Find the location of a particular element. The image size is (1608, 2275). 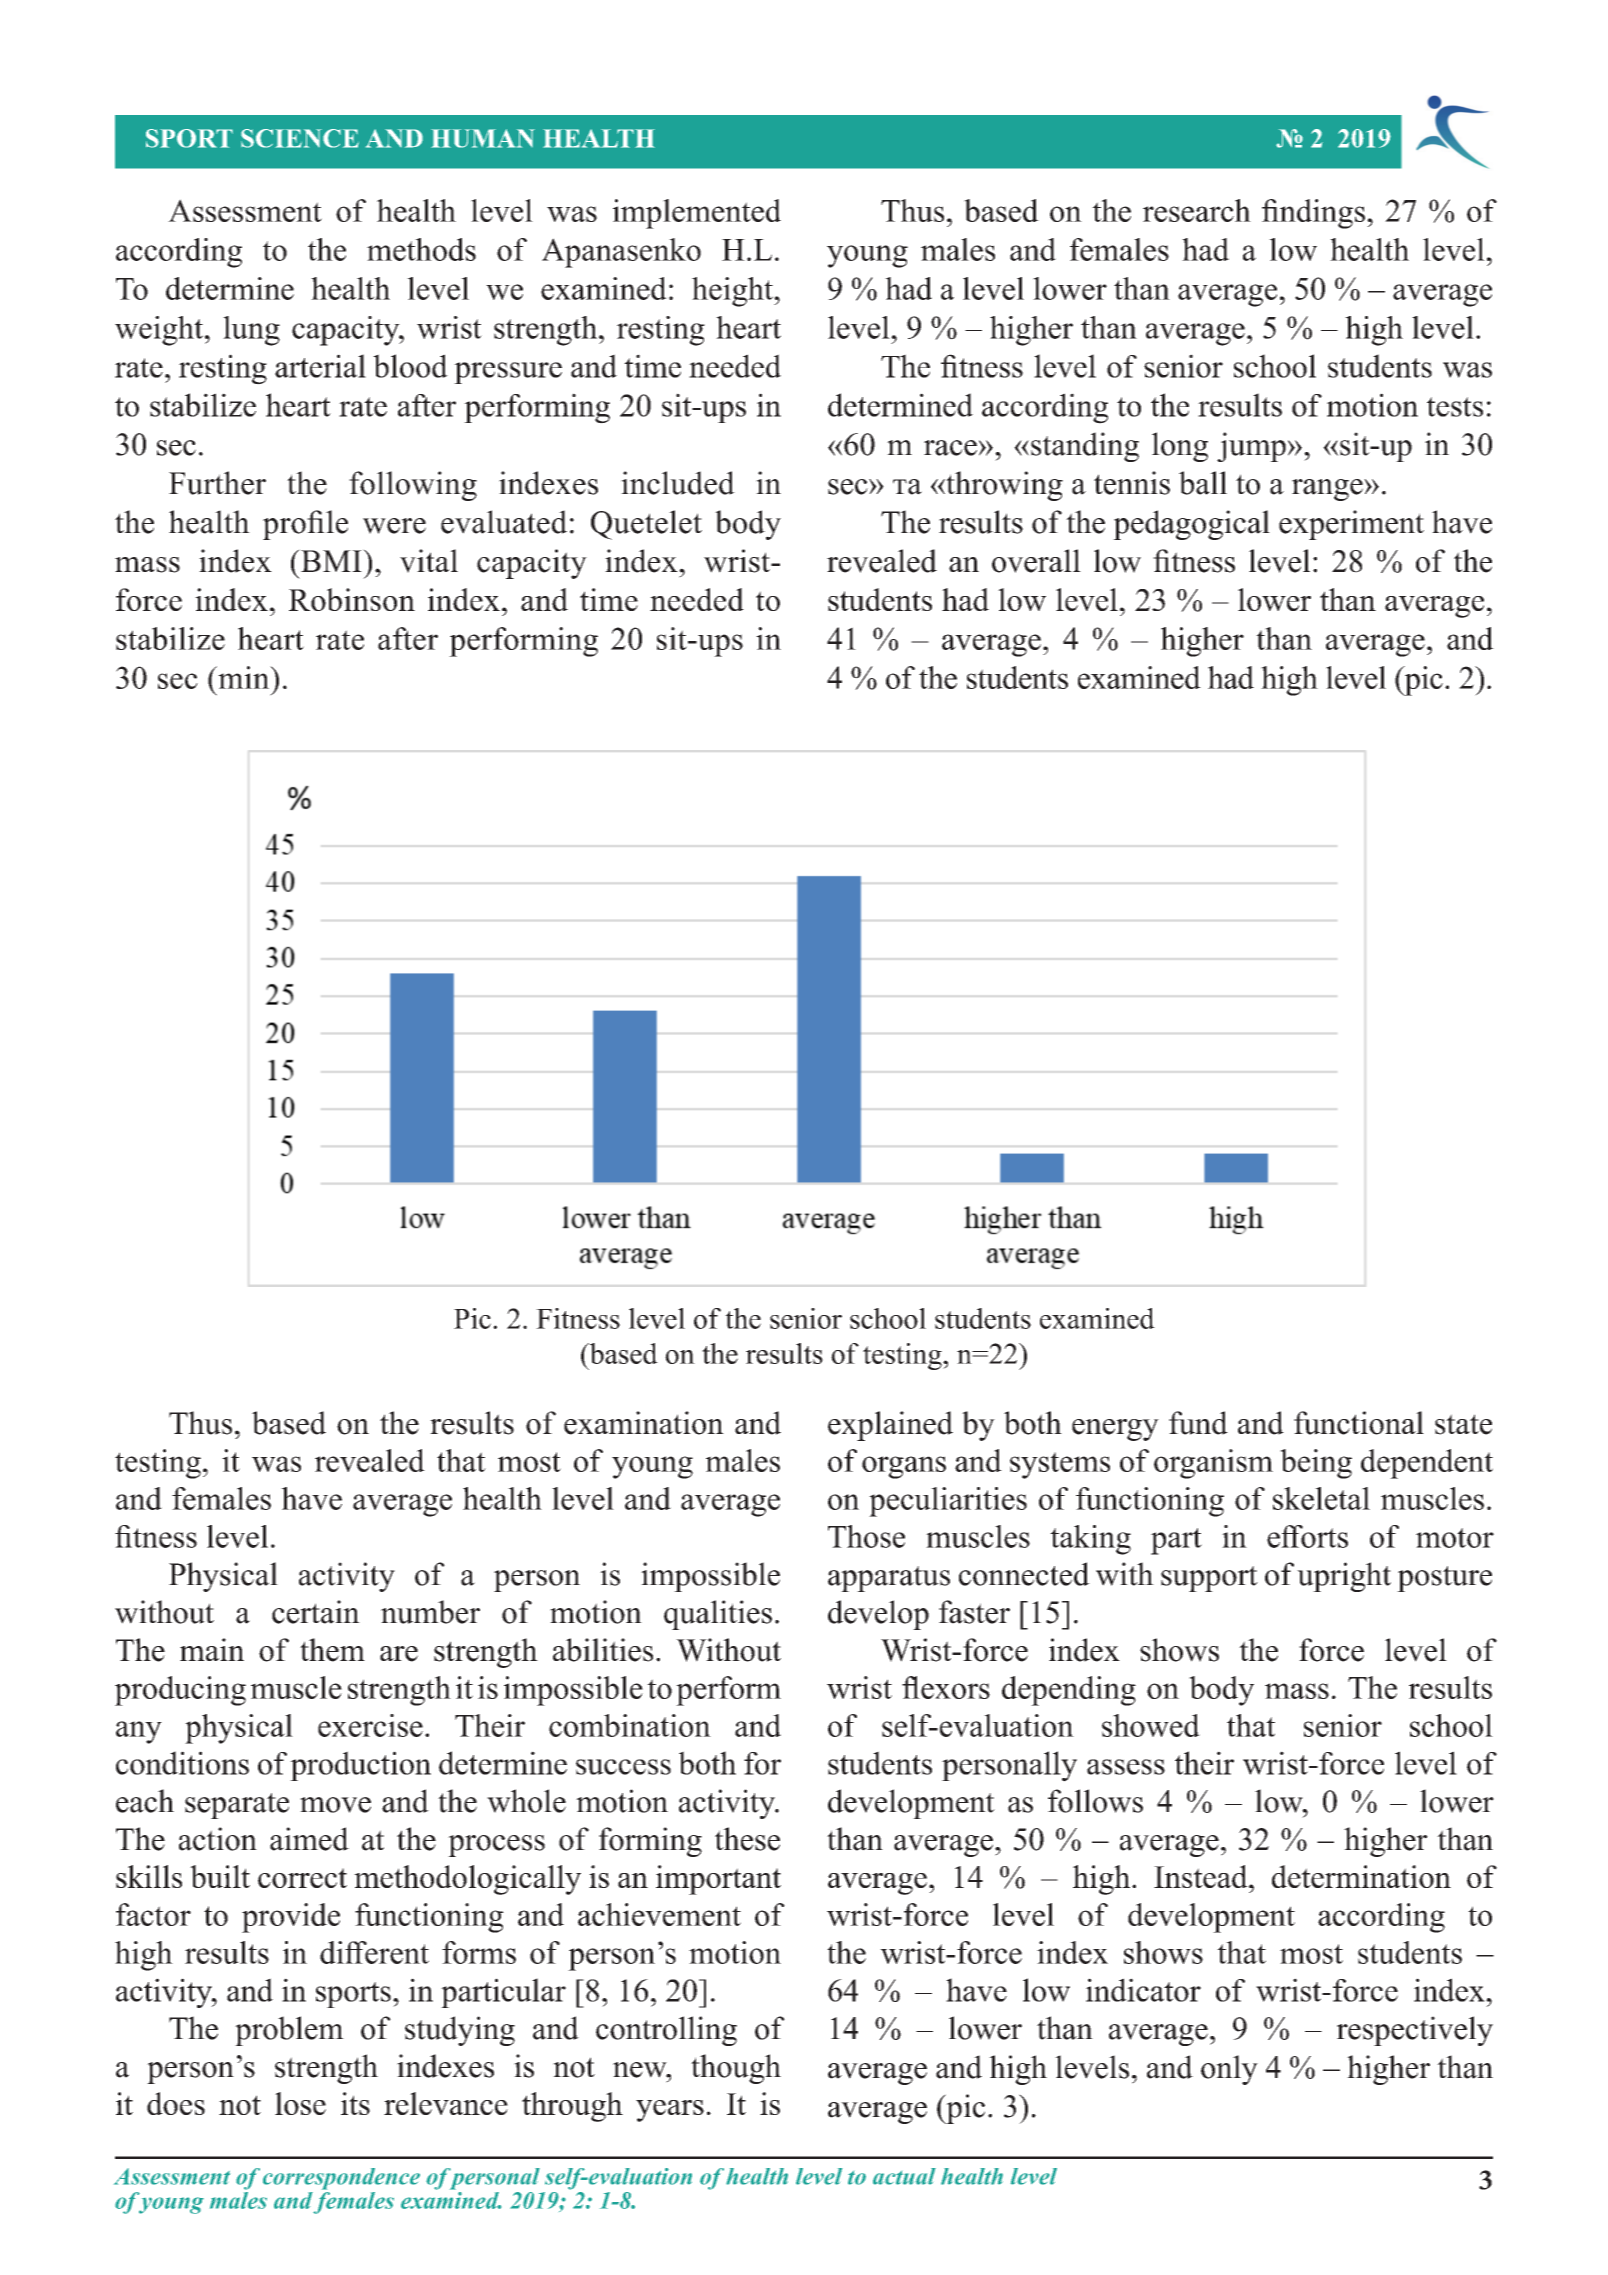

organs is located at coordinates (904, 1467).
